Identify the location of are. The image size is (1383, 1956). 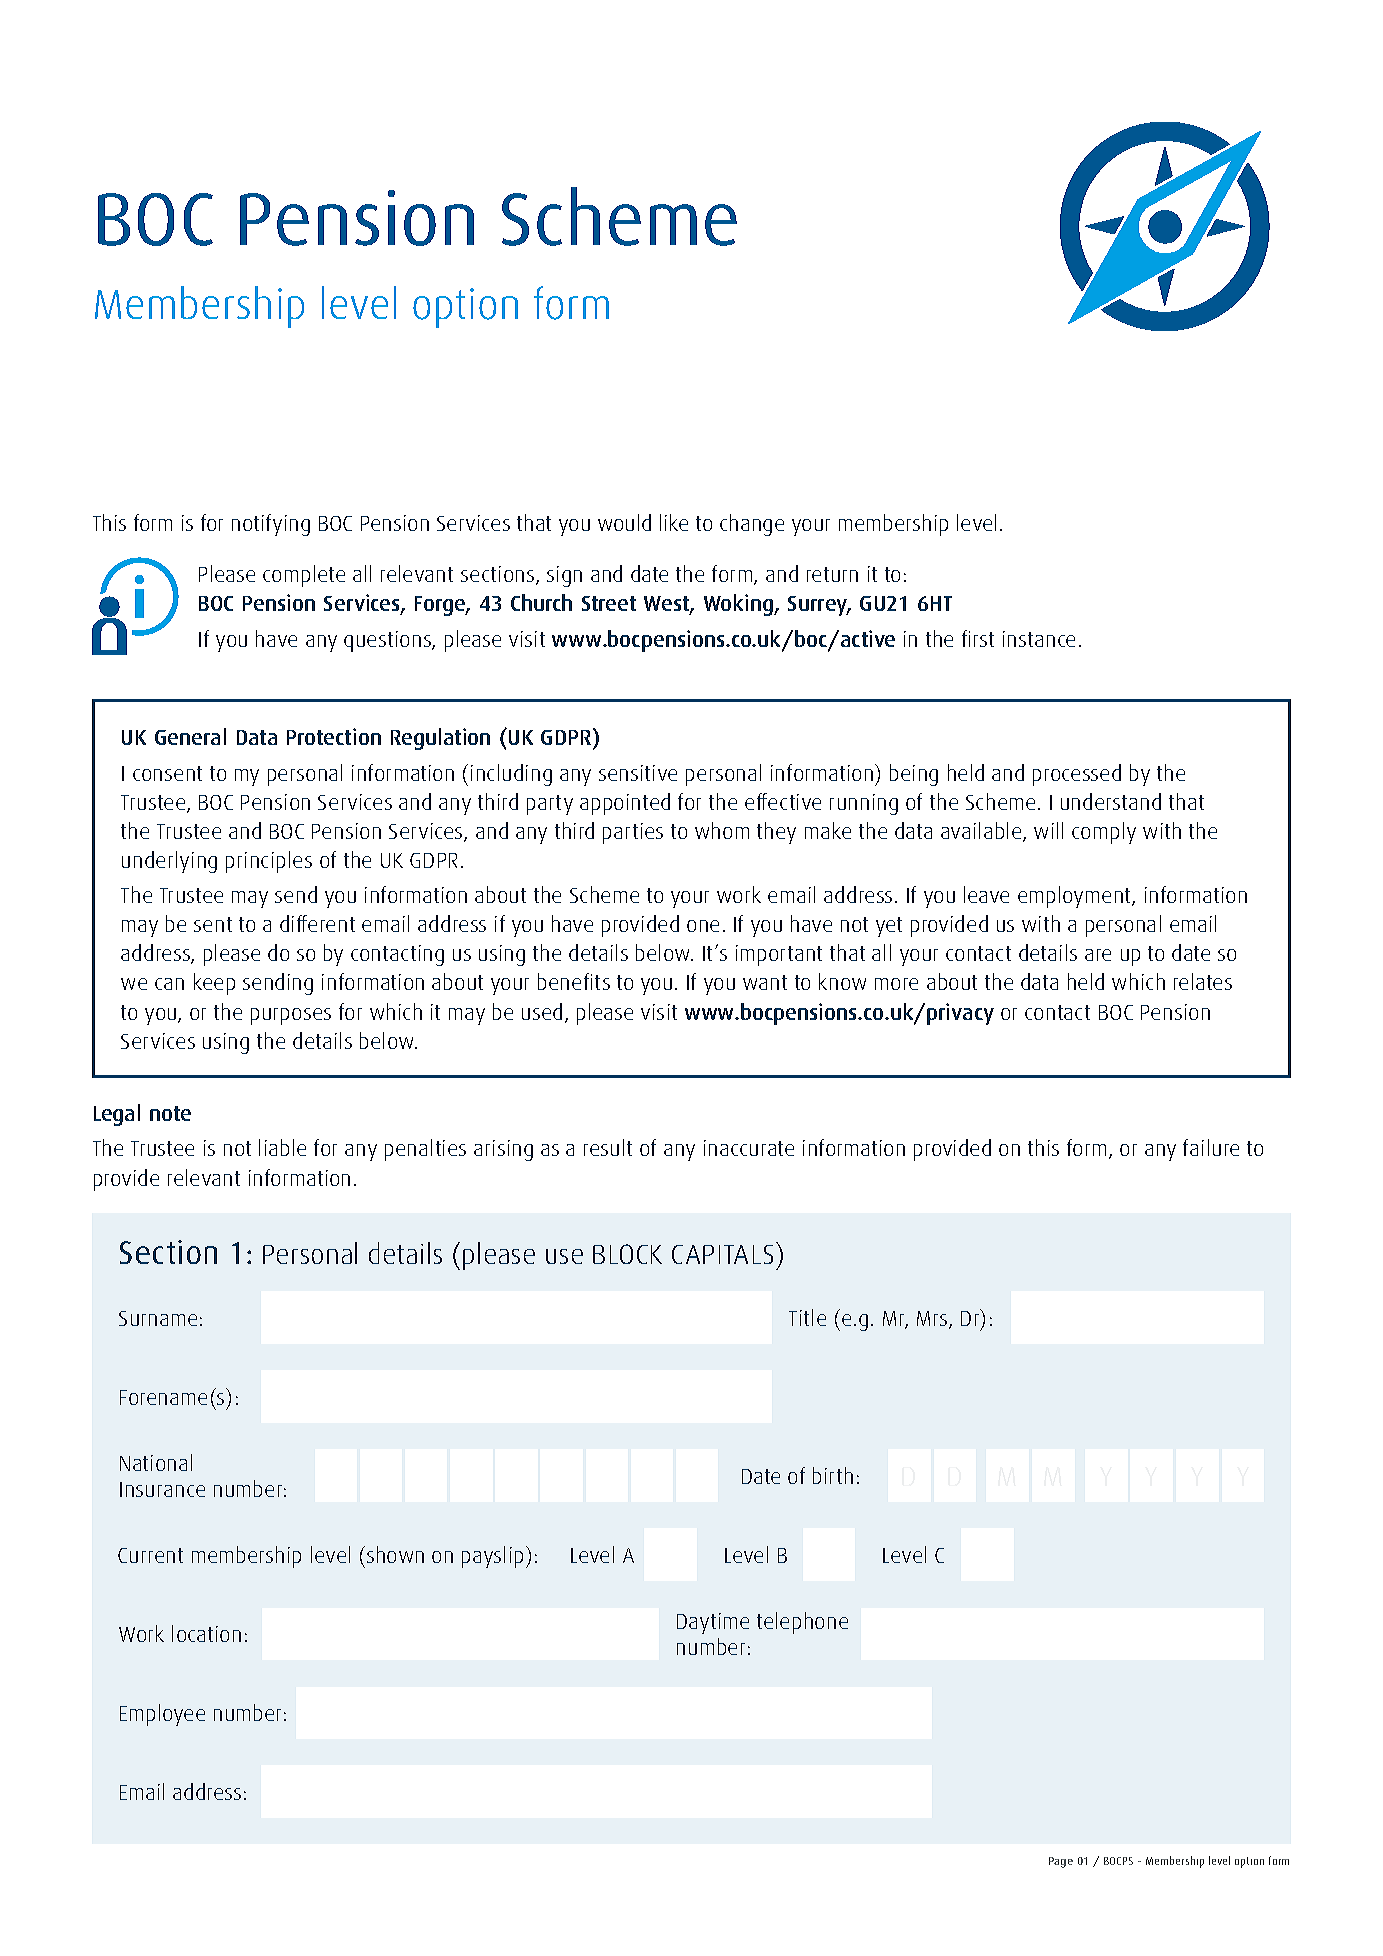
(1098, 955).
